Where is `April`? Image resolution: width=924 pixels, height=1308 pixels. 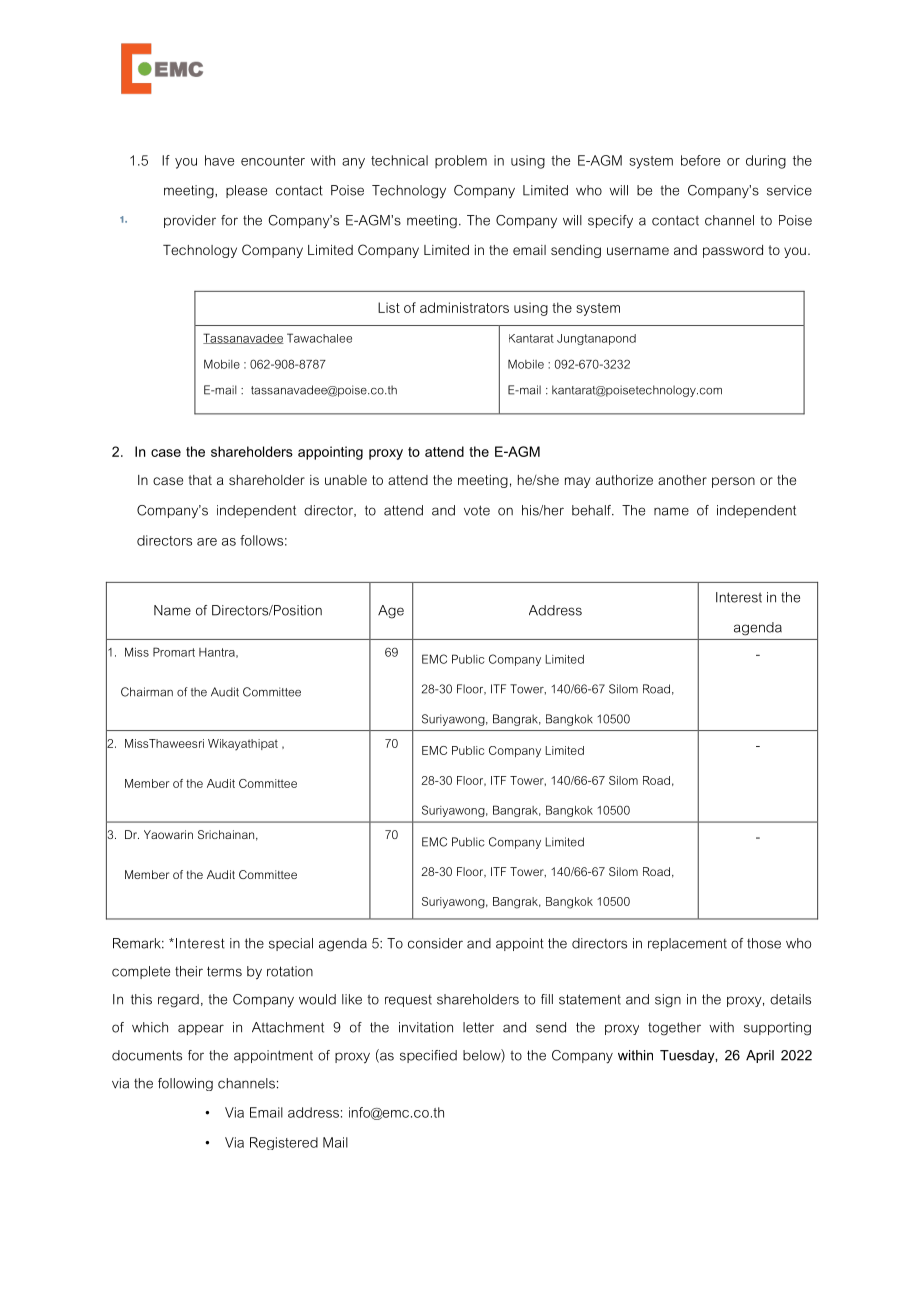
April is located at coordinates (760, 1056).
